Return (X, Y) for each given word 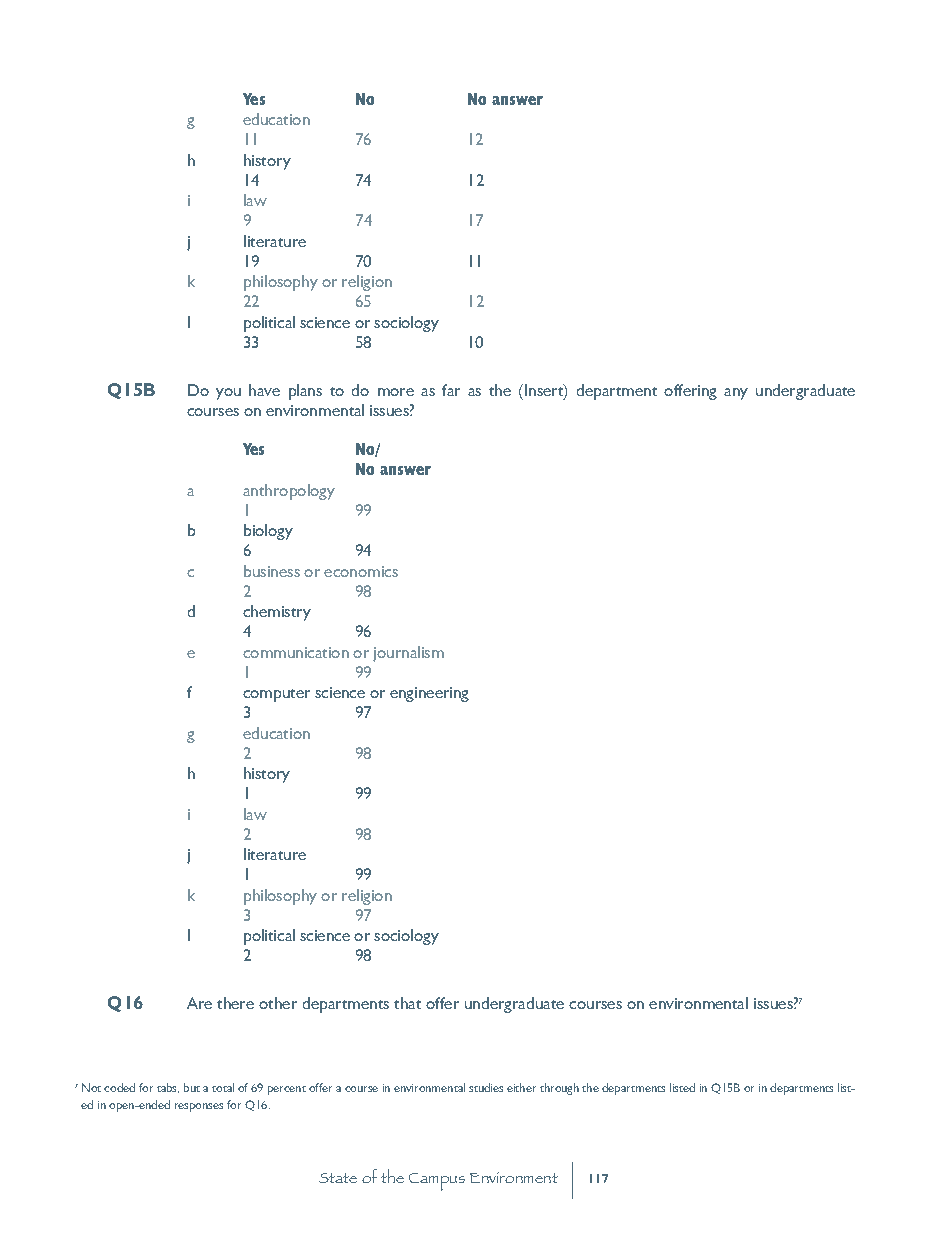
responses (199, 1107)
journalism (408, 654)
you (228, 394)
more (396, 392)
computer (276, 695)
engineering (429, 694)
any (736, 394)
